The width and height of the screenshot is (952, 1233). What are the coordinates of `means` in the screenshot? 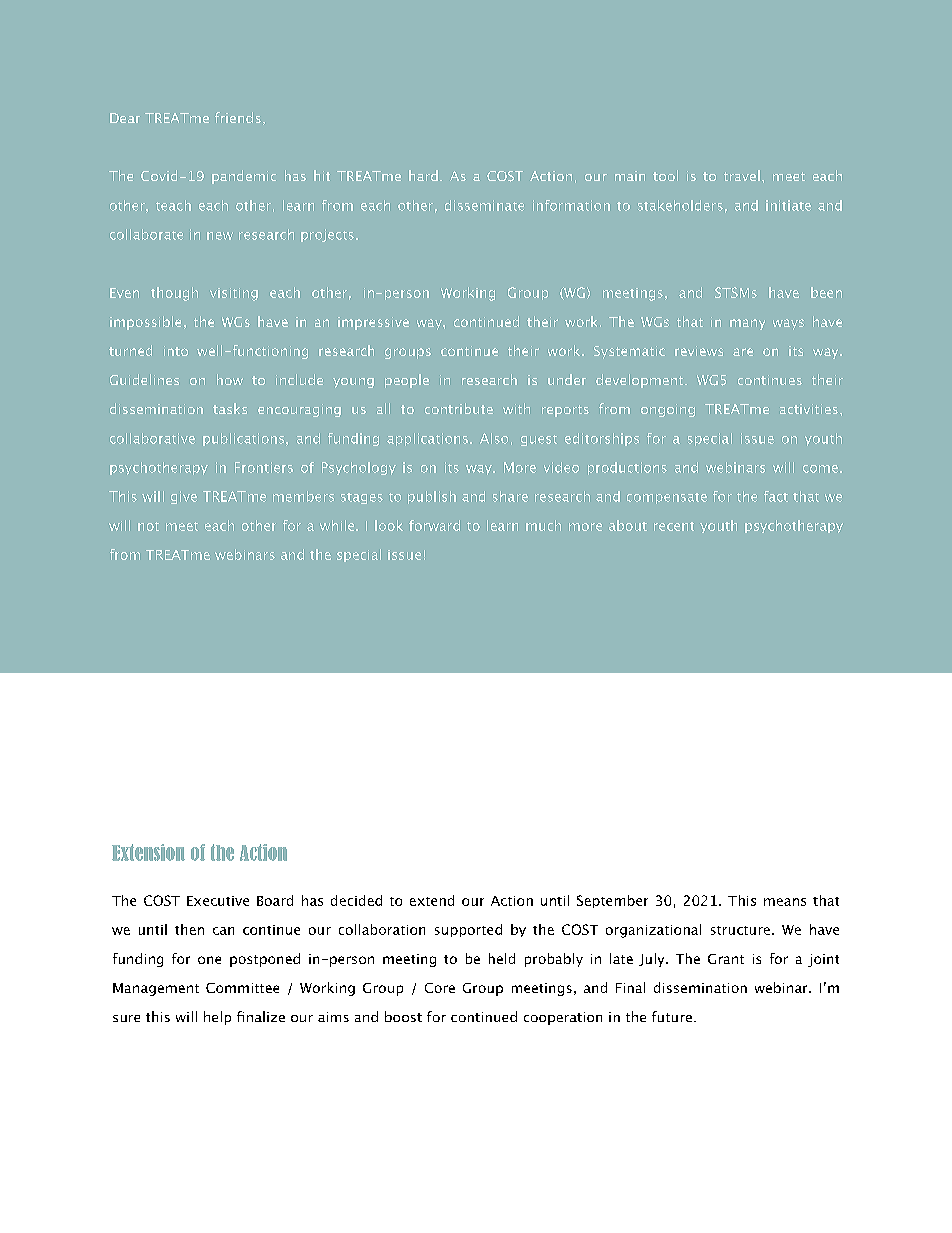 It's located at (785, 902).
